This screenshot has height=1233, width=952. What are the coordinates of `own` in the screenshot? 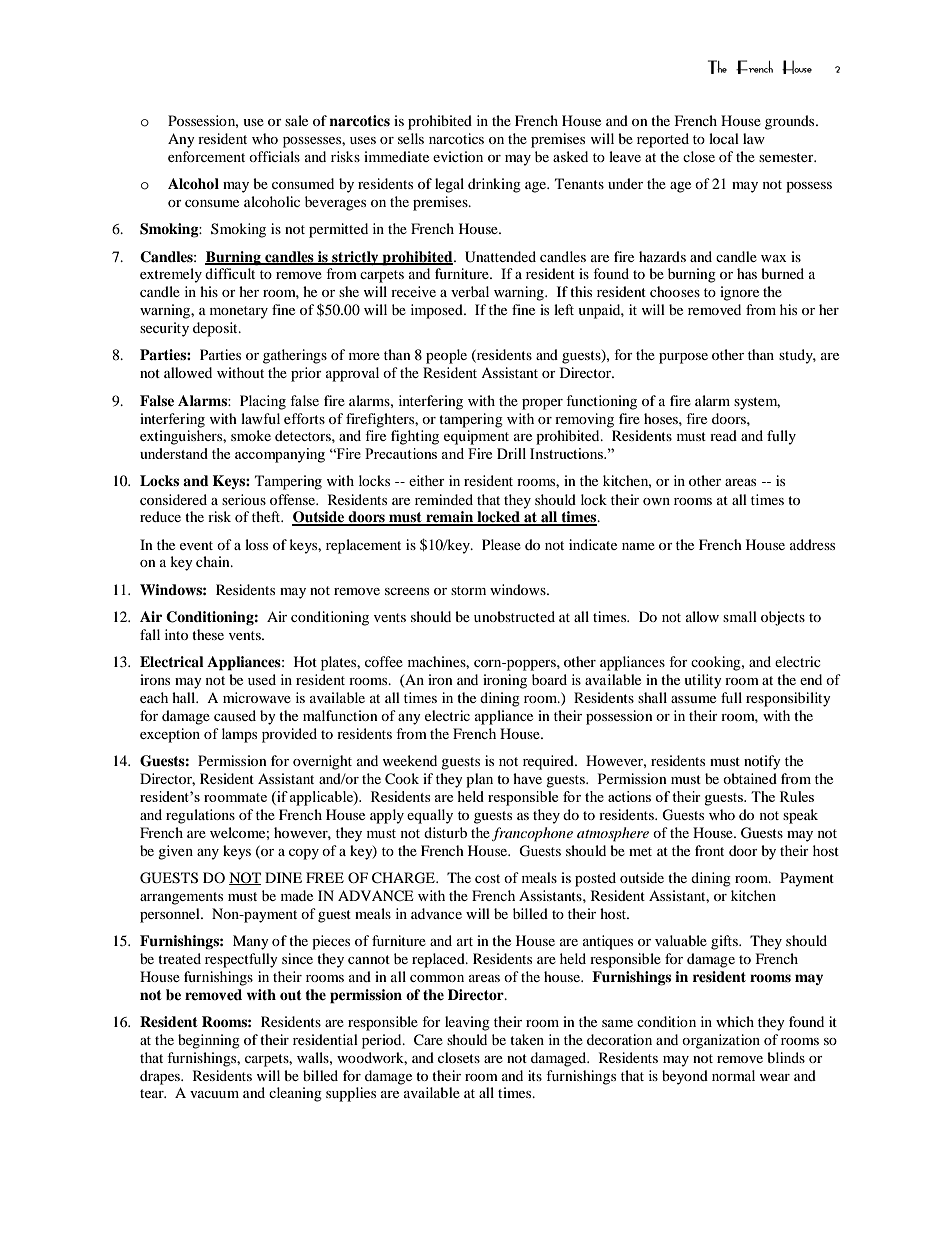 It's located at (656, 501).
